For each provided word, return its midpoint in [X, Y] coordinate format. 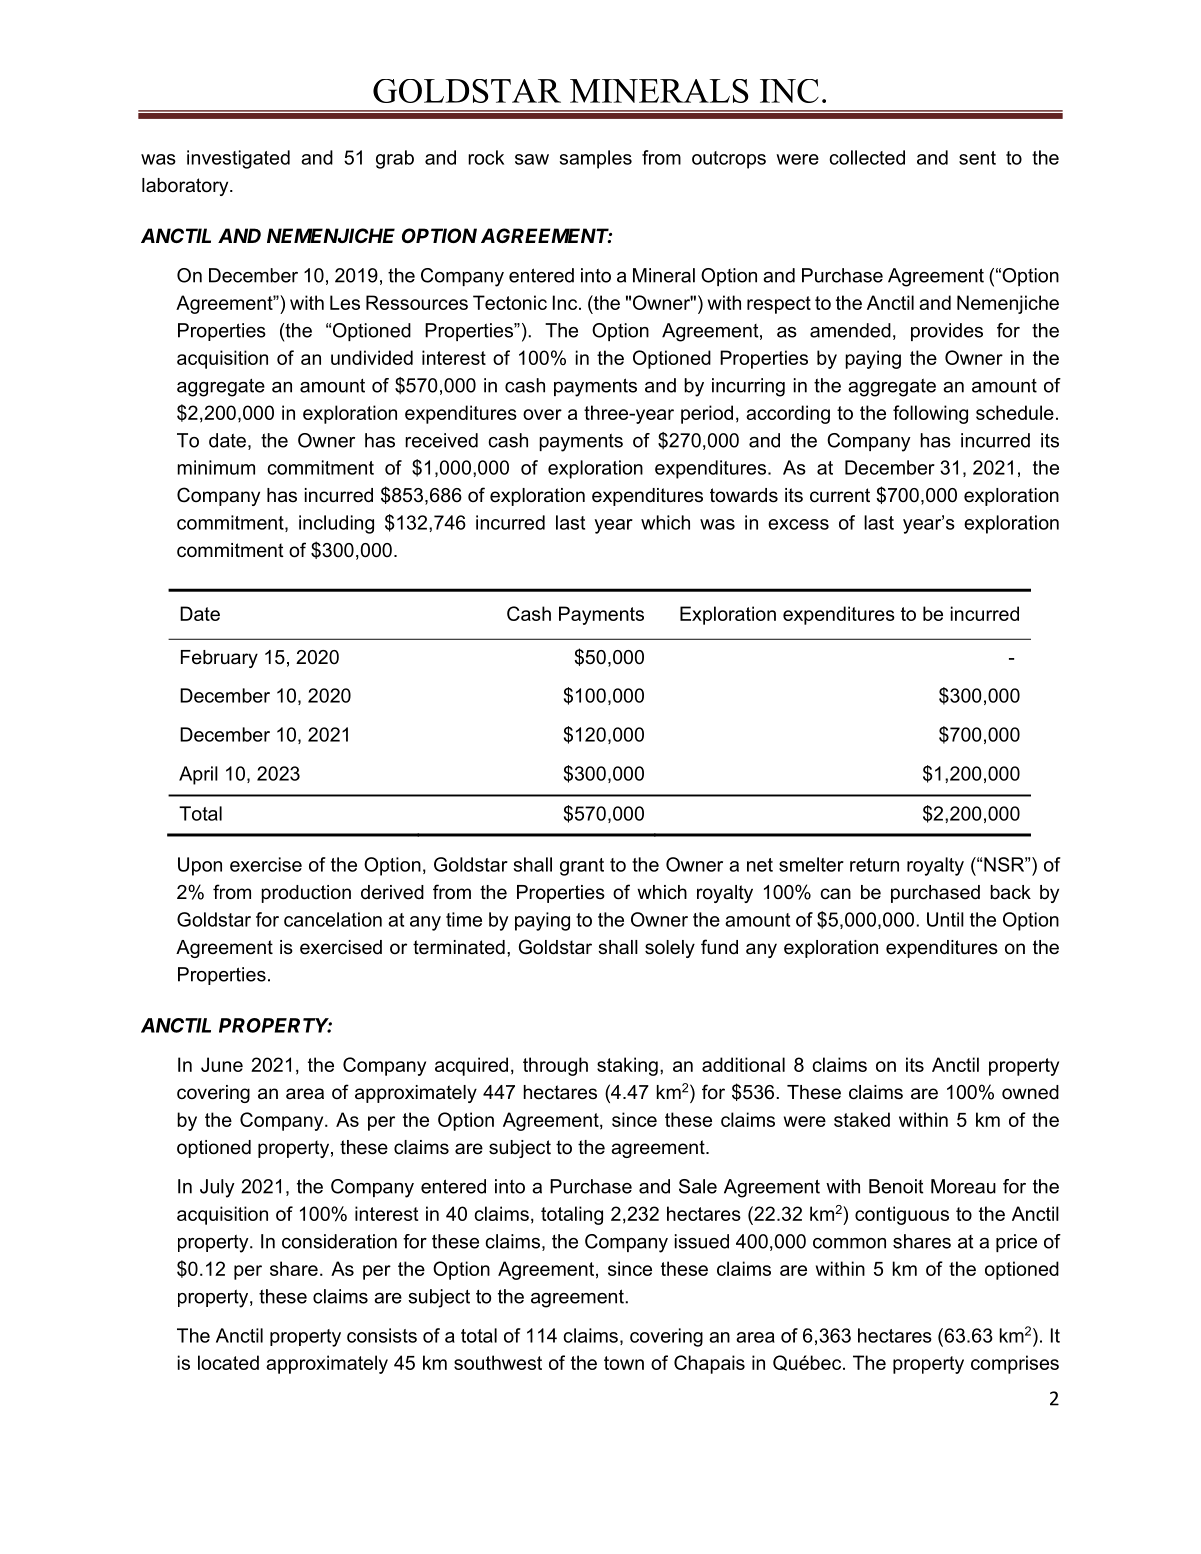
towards [744, 495]
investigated [238, 159]
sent [977, 158]
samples [596, 159]
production [306, 894]
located [228, 1362]
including [336, 524]
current [840, 495]
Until [945, 919]
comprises [1015, 1364]
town [624, 1363]
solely [670, 949]
